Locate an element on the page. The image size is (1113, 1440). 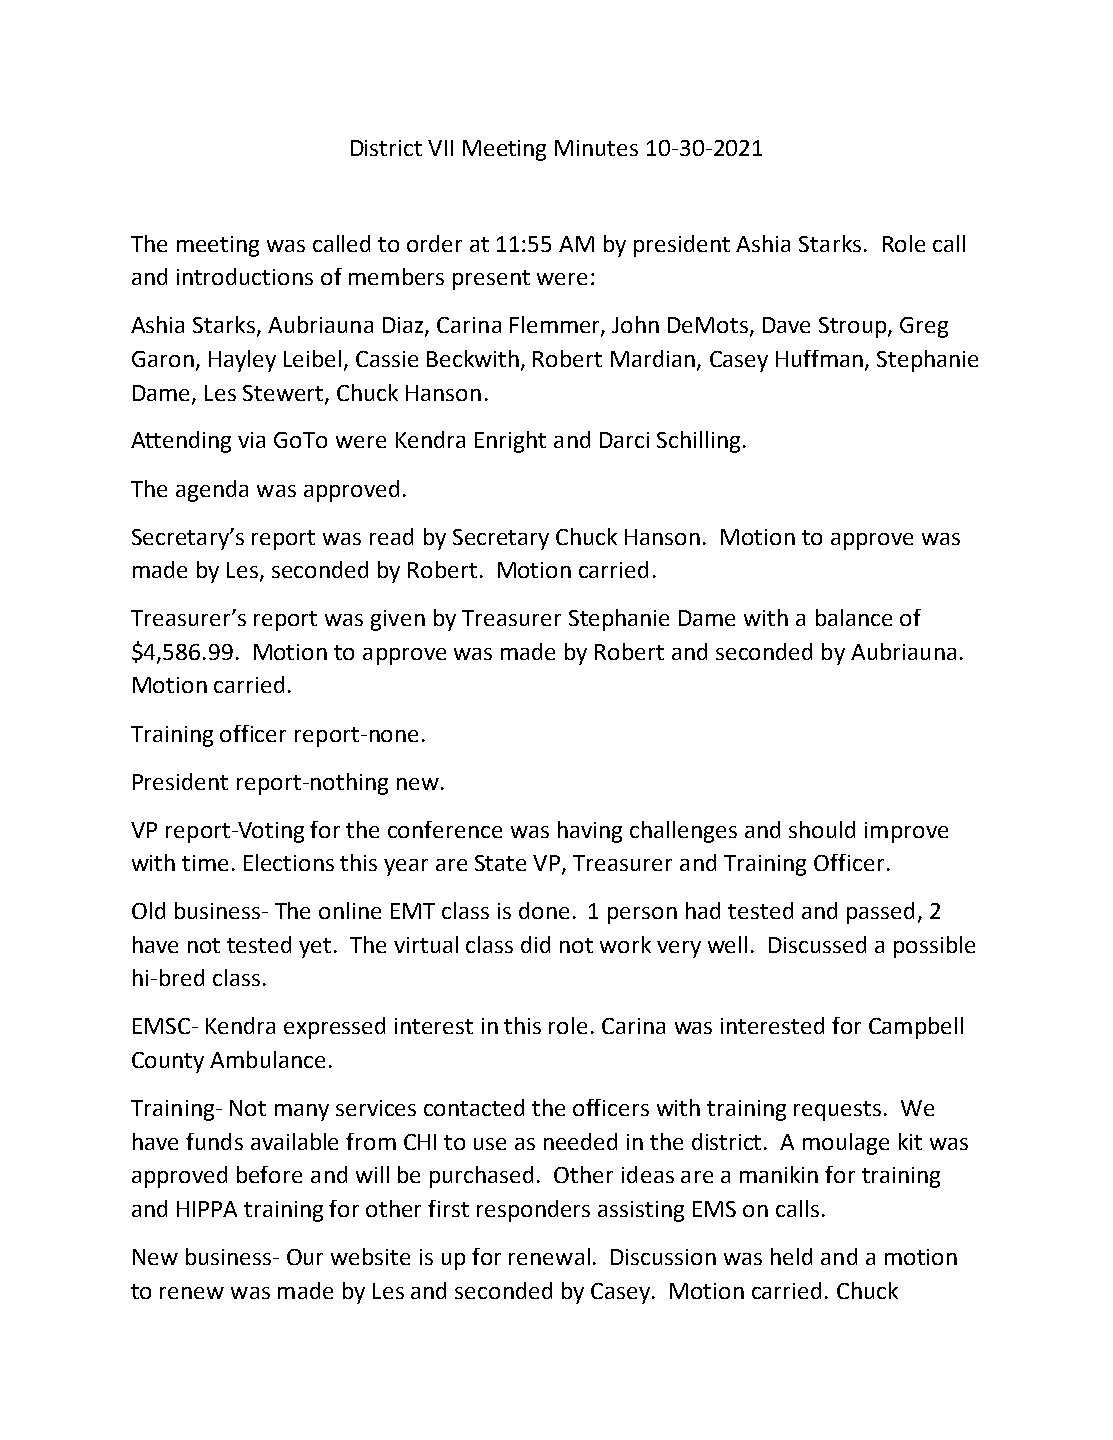
Minutes is located at coordinates (596, 148).
